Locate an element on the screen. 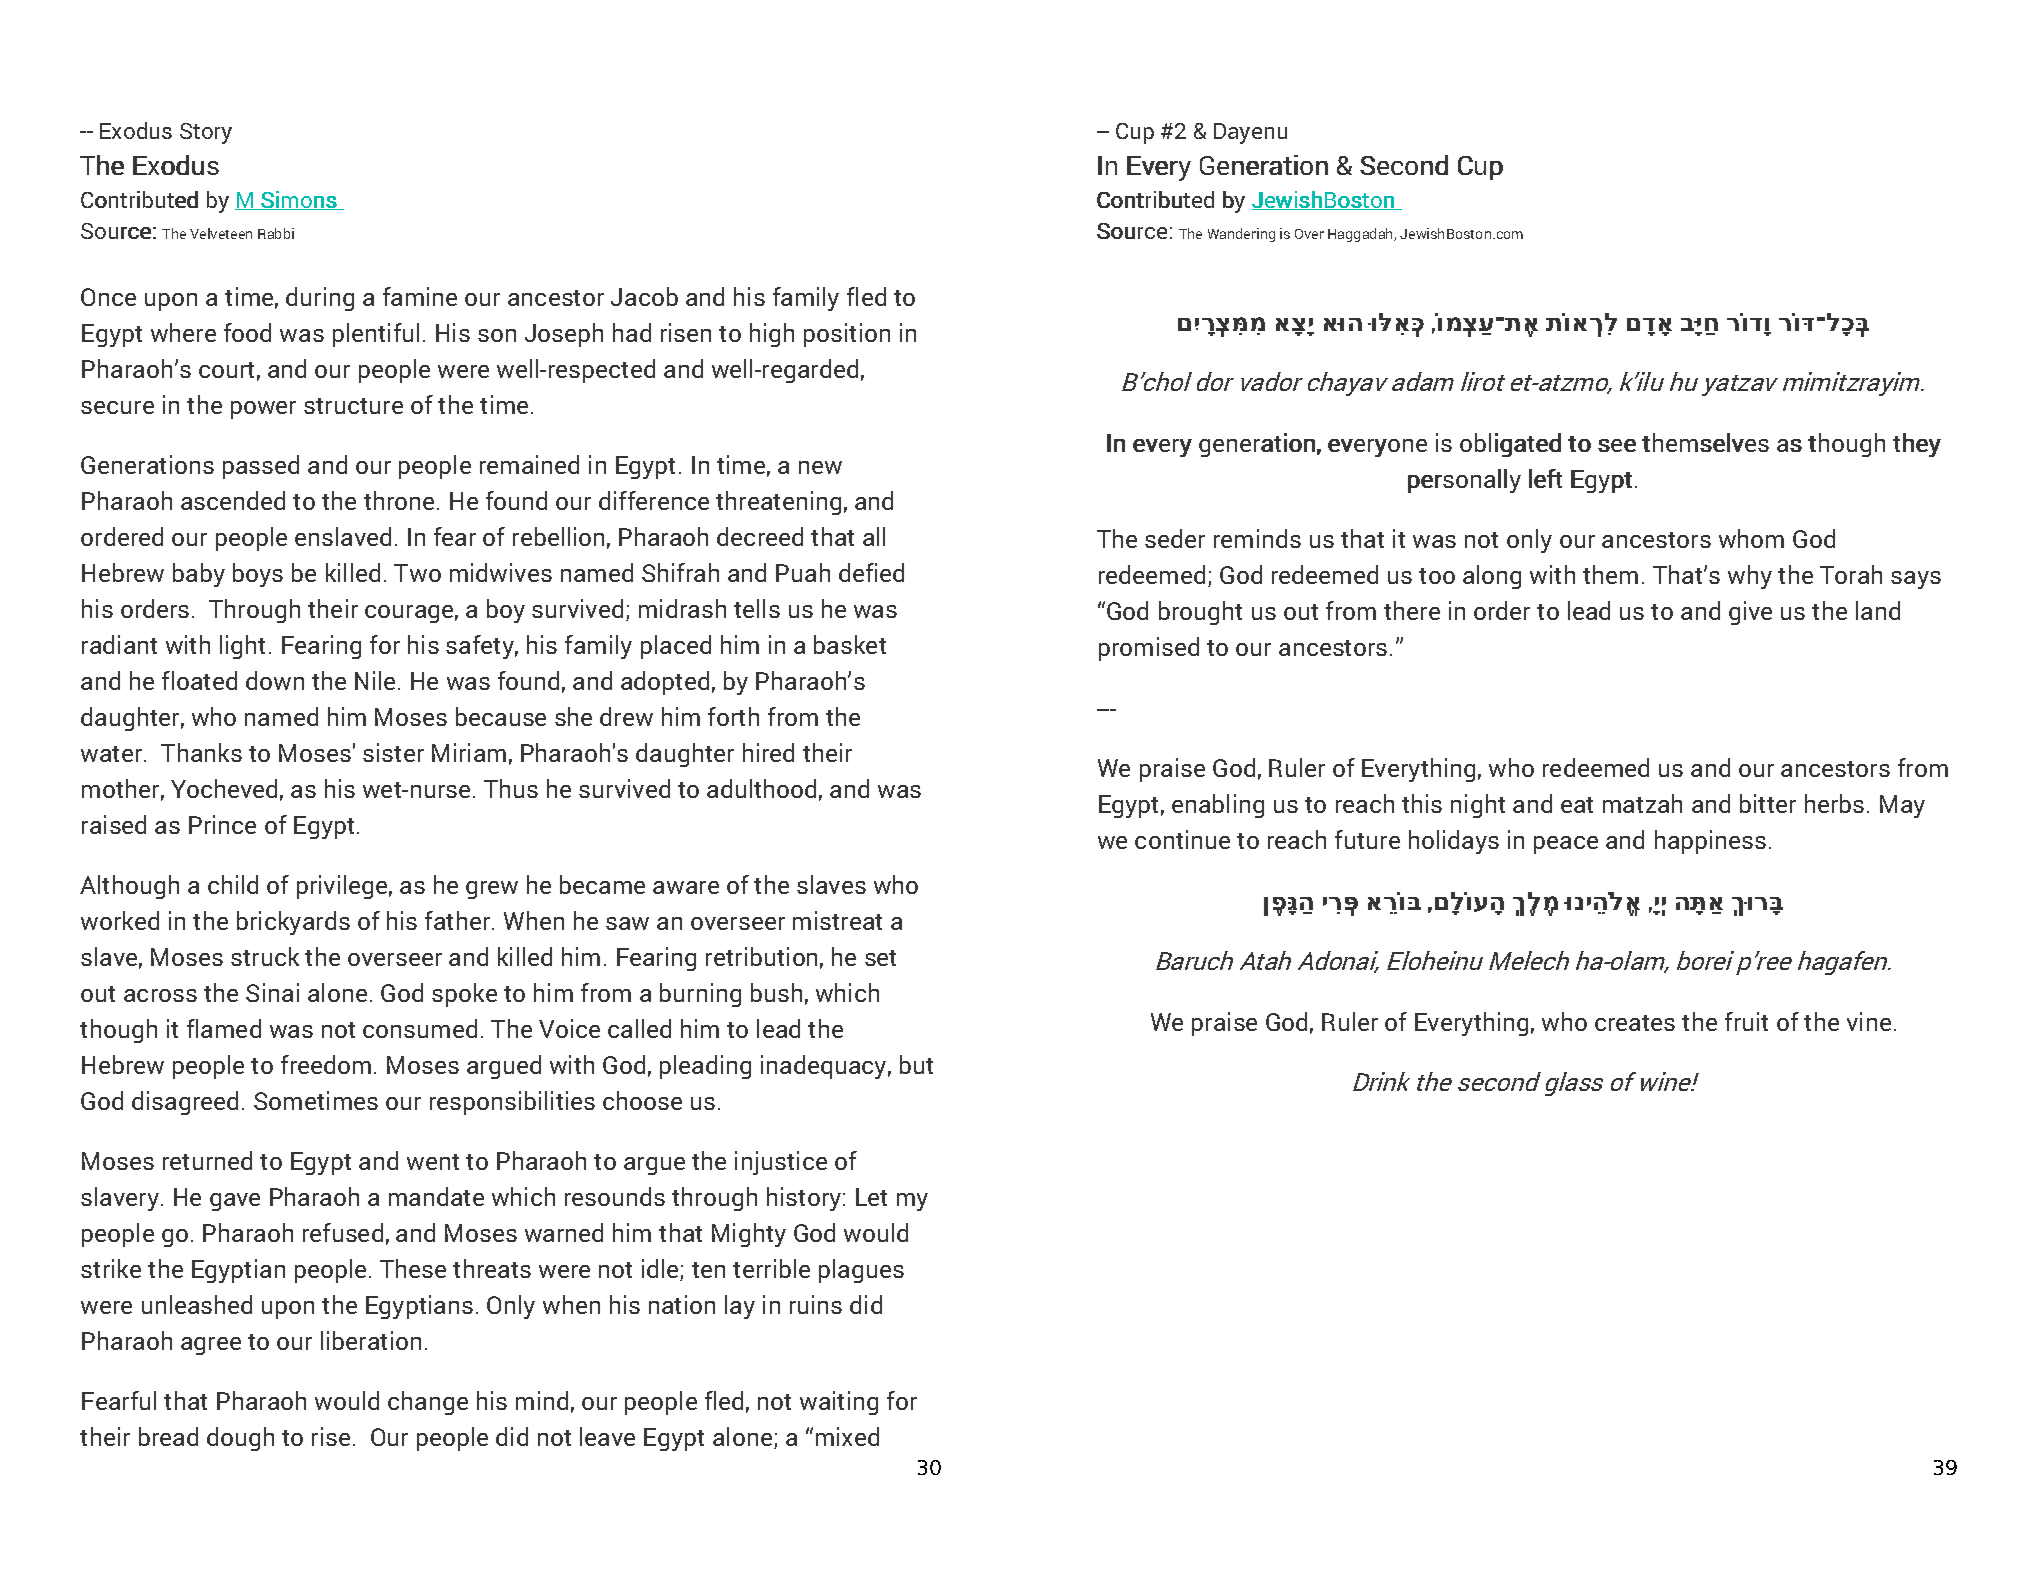 The image size is (2032, 1571). light is located at coordinates (242, 647).
